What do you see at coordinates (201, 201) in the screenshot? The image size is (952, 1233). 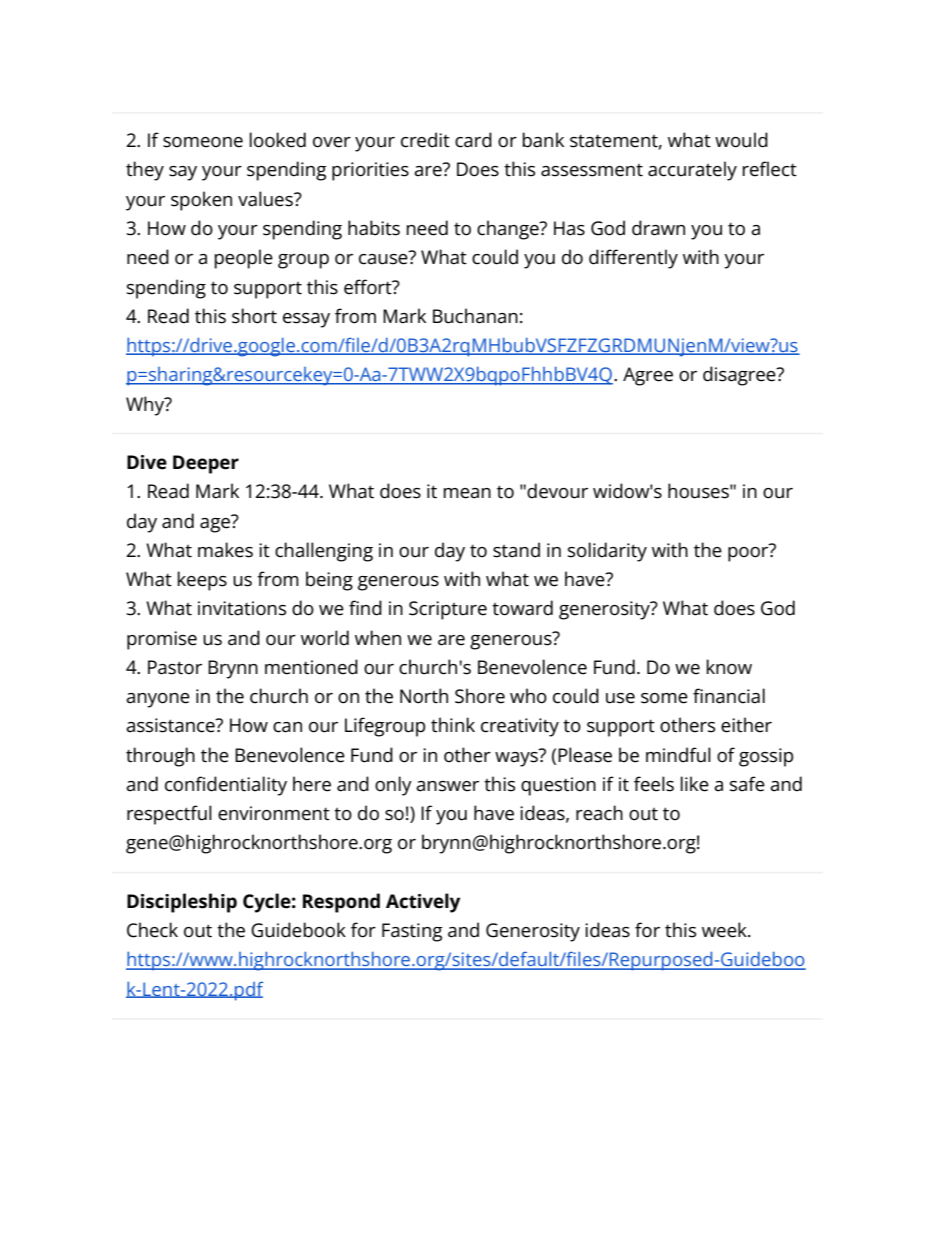 I see `spoken` at bounding box center [201, 201].
